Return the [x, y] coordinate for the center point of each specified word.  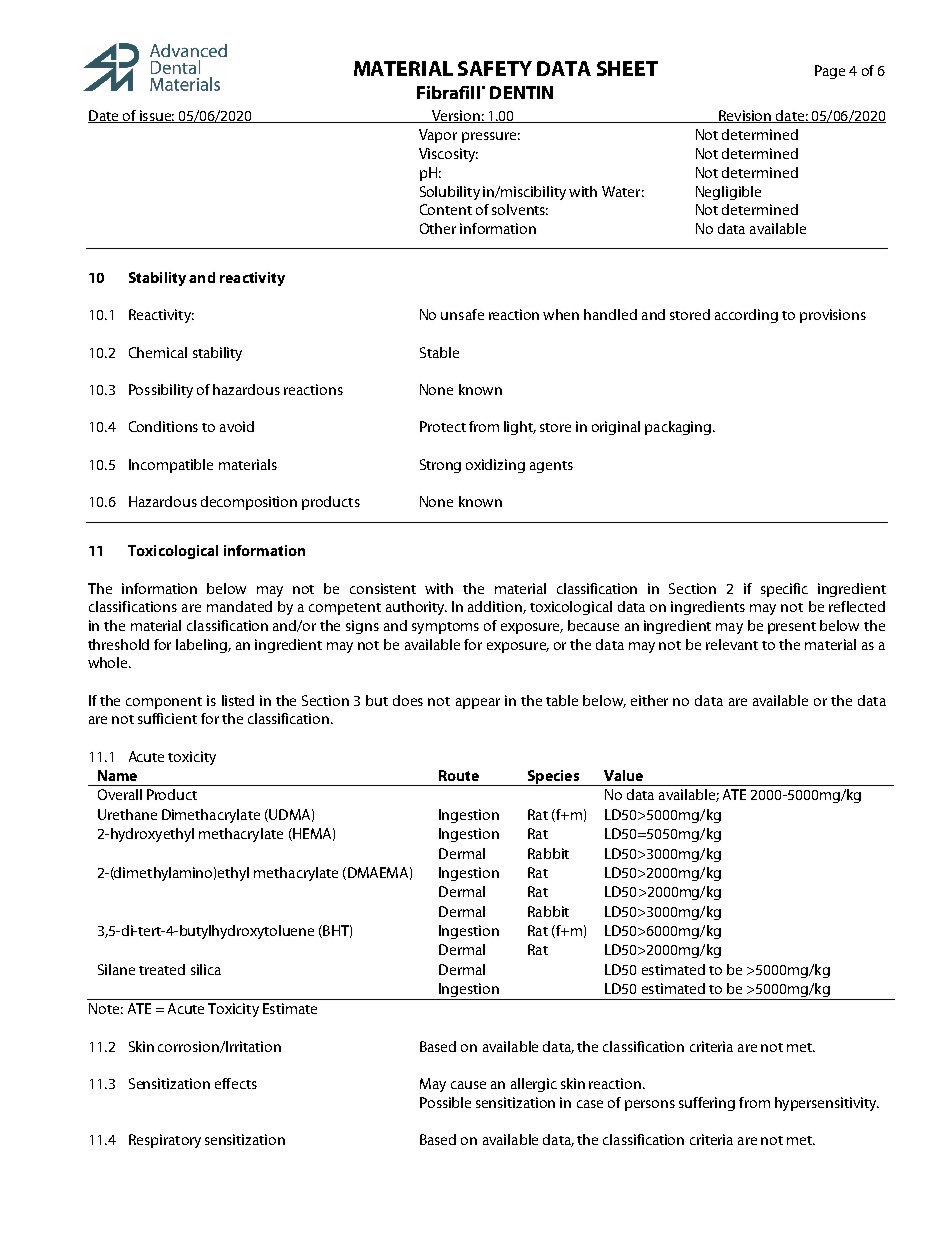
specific [784, 590]
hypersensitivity [826, 1104]
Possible [445, 1102]
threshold [118, 644]
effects [236, 1083]
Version [456, 116]
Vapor [438, 136]
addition [496, 607]
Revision [745, 116]
